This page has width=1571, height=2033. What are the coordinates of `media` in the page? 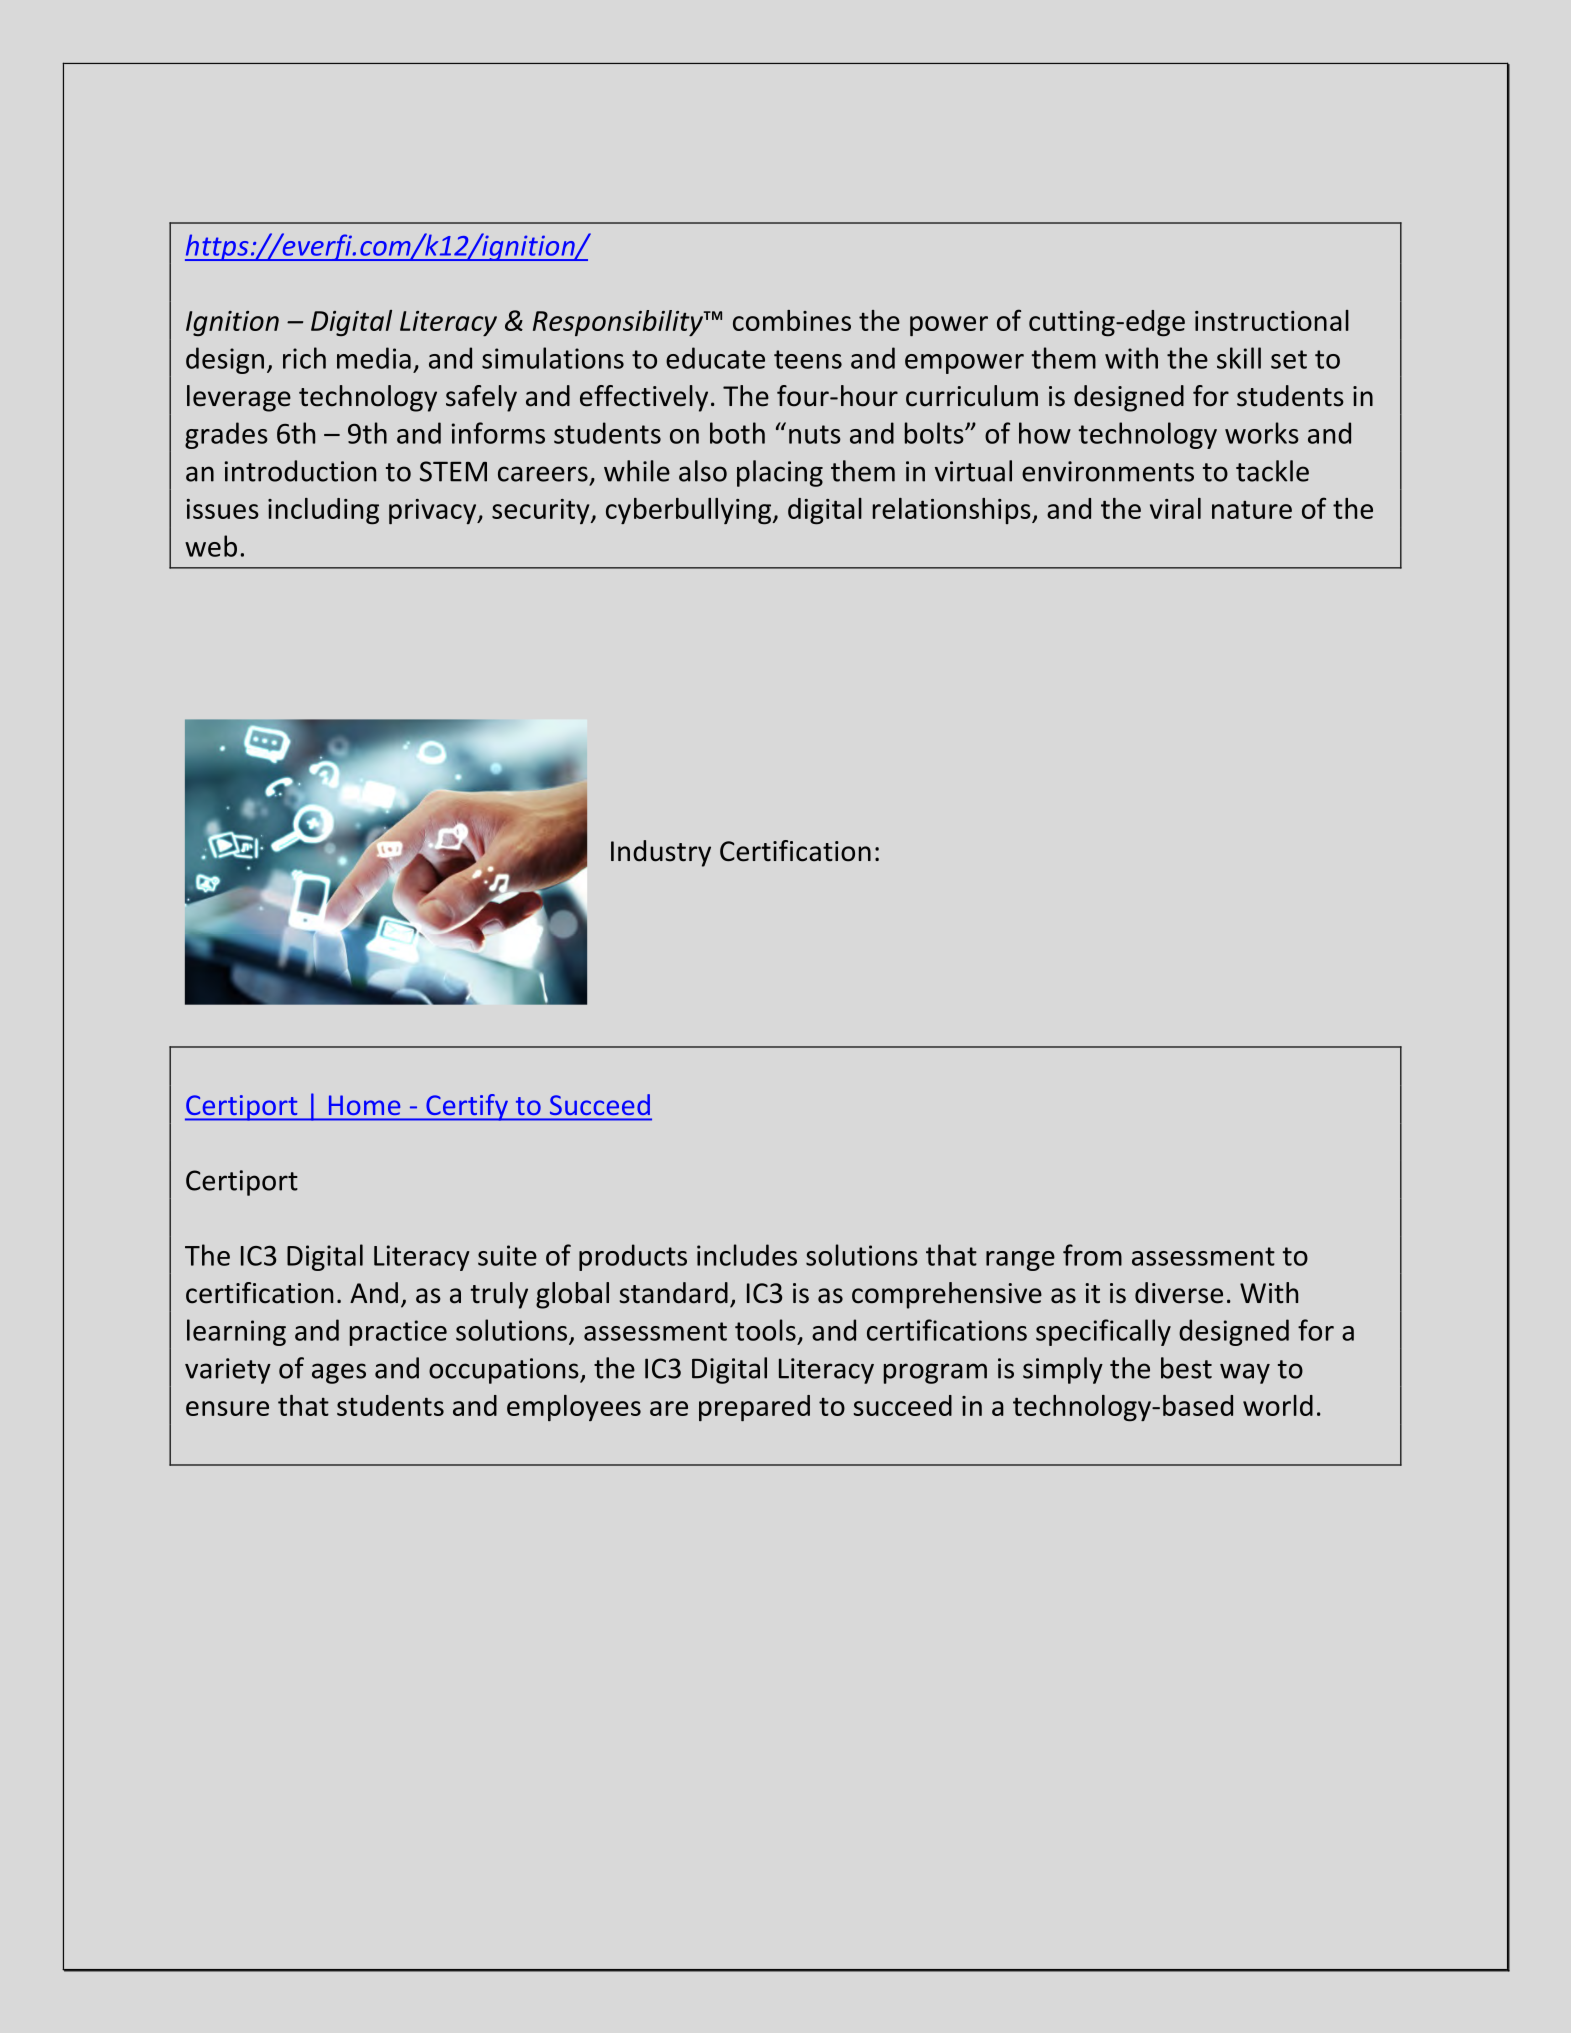 It's located at (374, 358).
